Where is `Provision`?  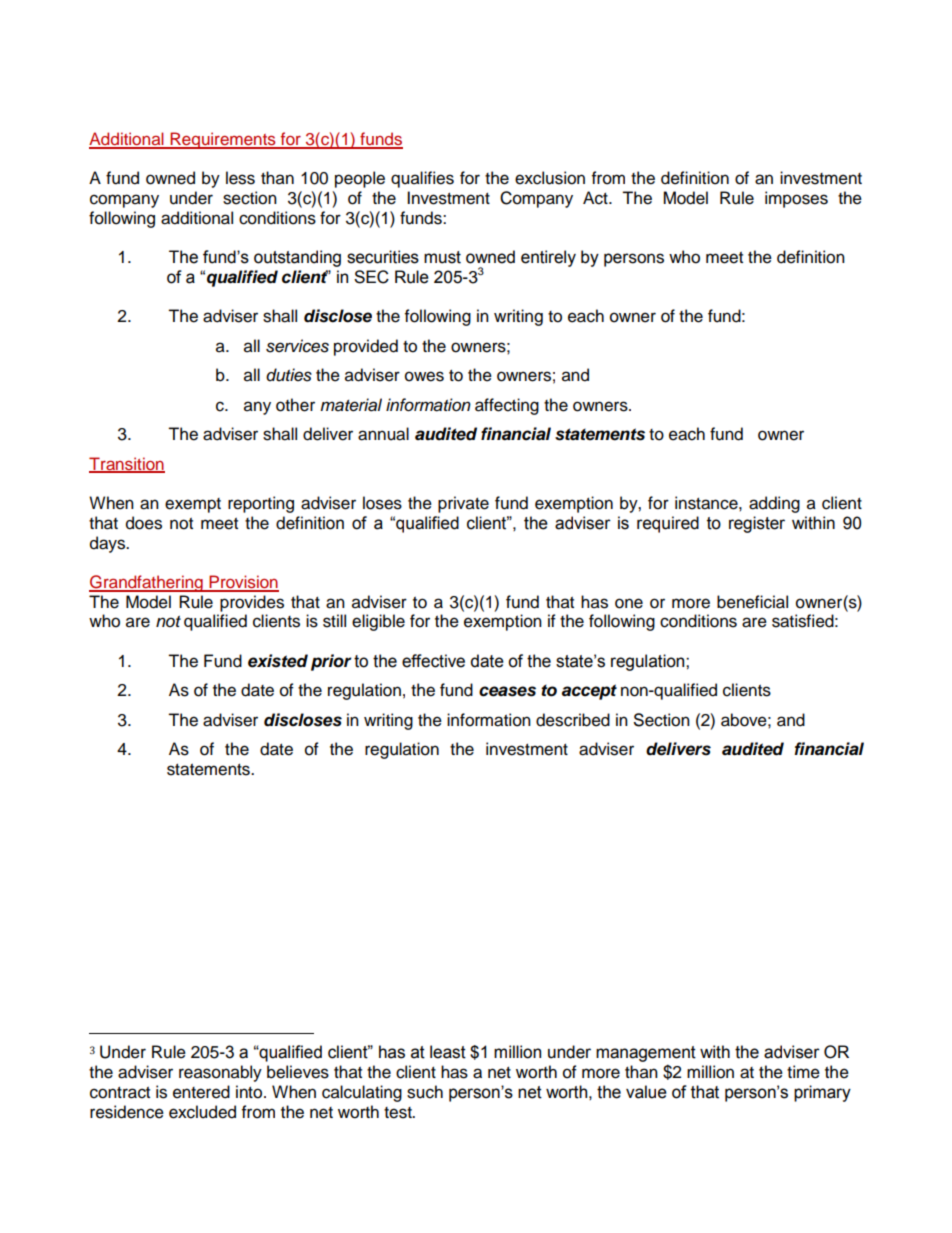 Provision is located at coordinates (243, 583).
